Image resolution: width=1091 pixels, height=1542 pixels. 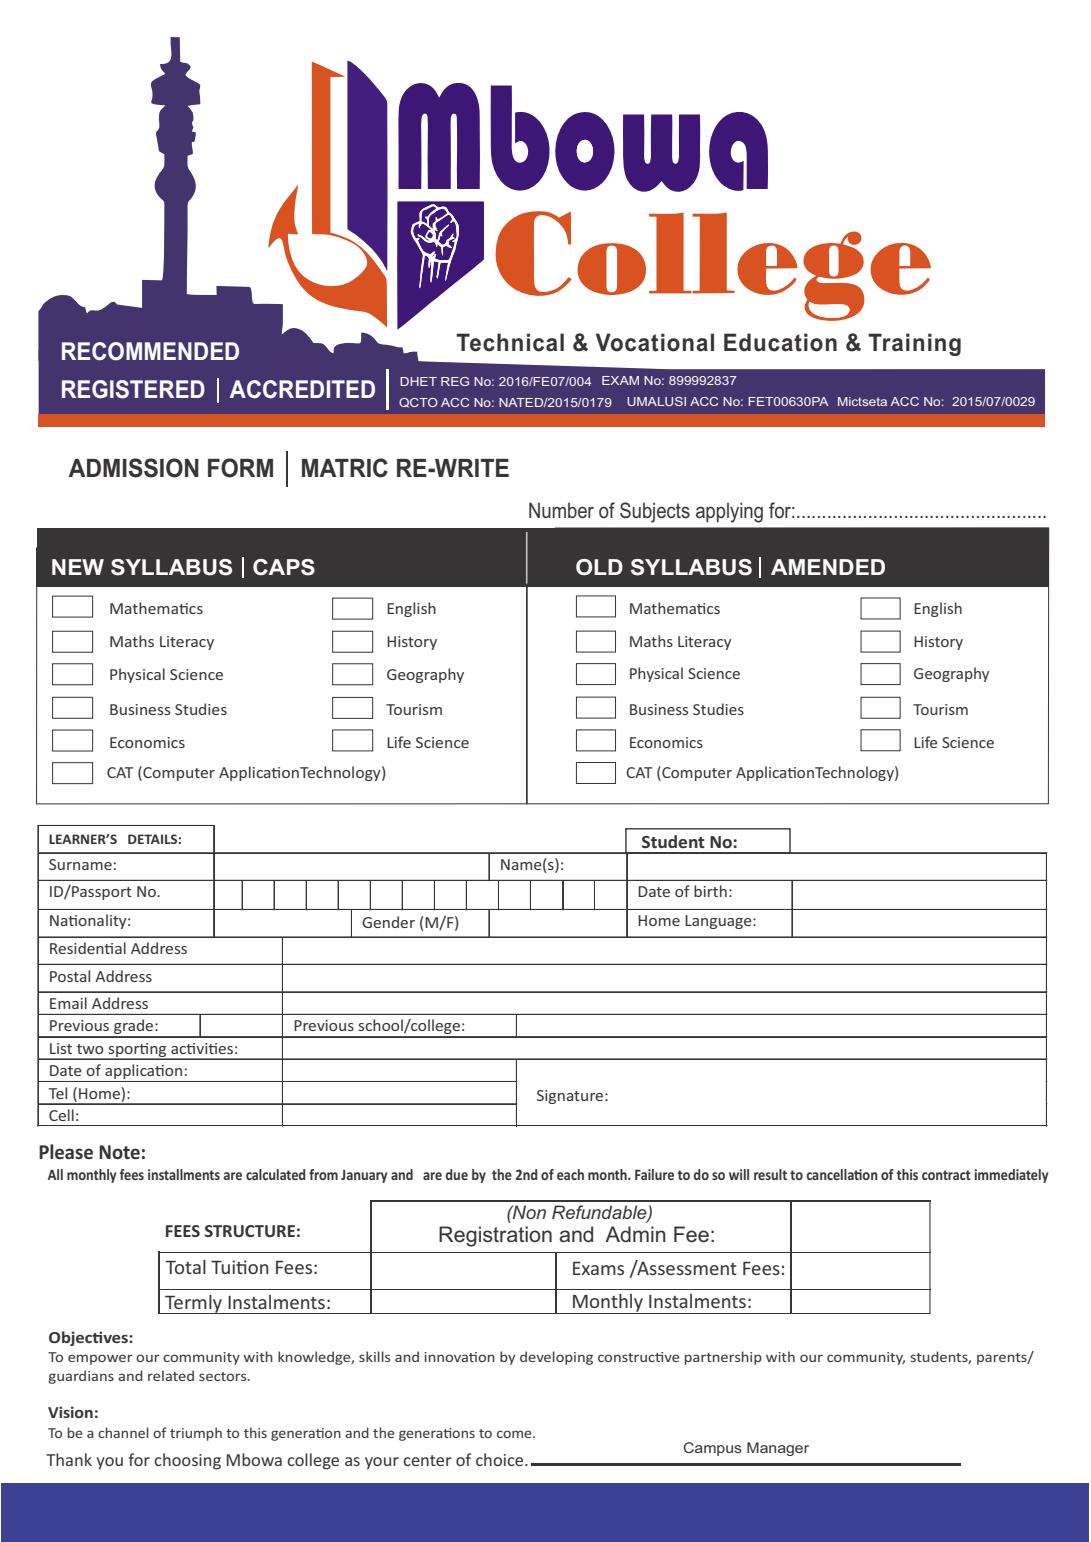 I want to click on installments, so click(x=184, y=1174).
